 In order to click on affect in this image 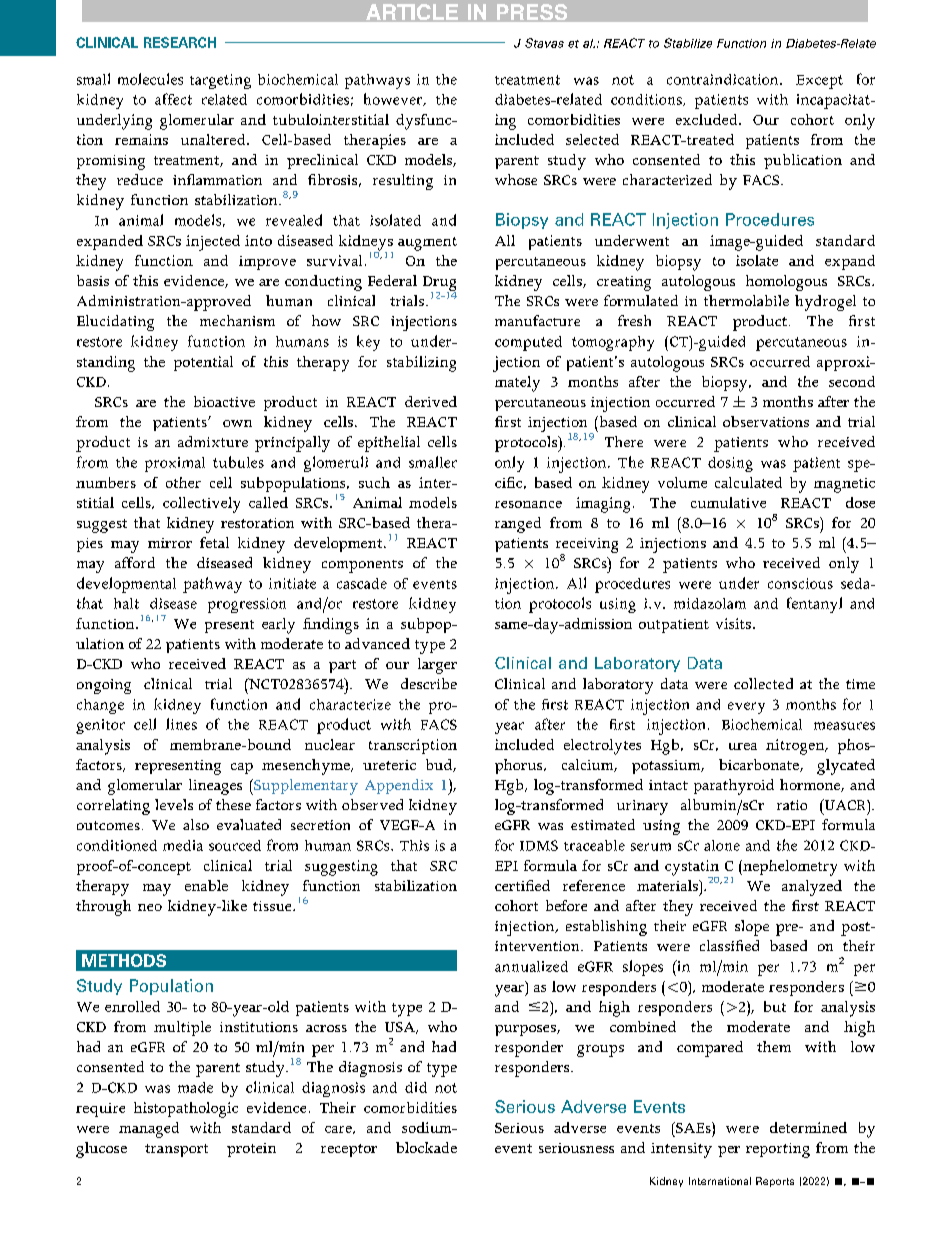, I will do `click(173, 99)`.
